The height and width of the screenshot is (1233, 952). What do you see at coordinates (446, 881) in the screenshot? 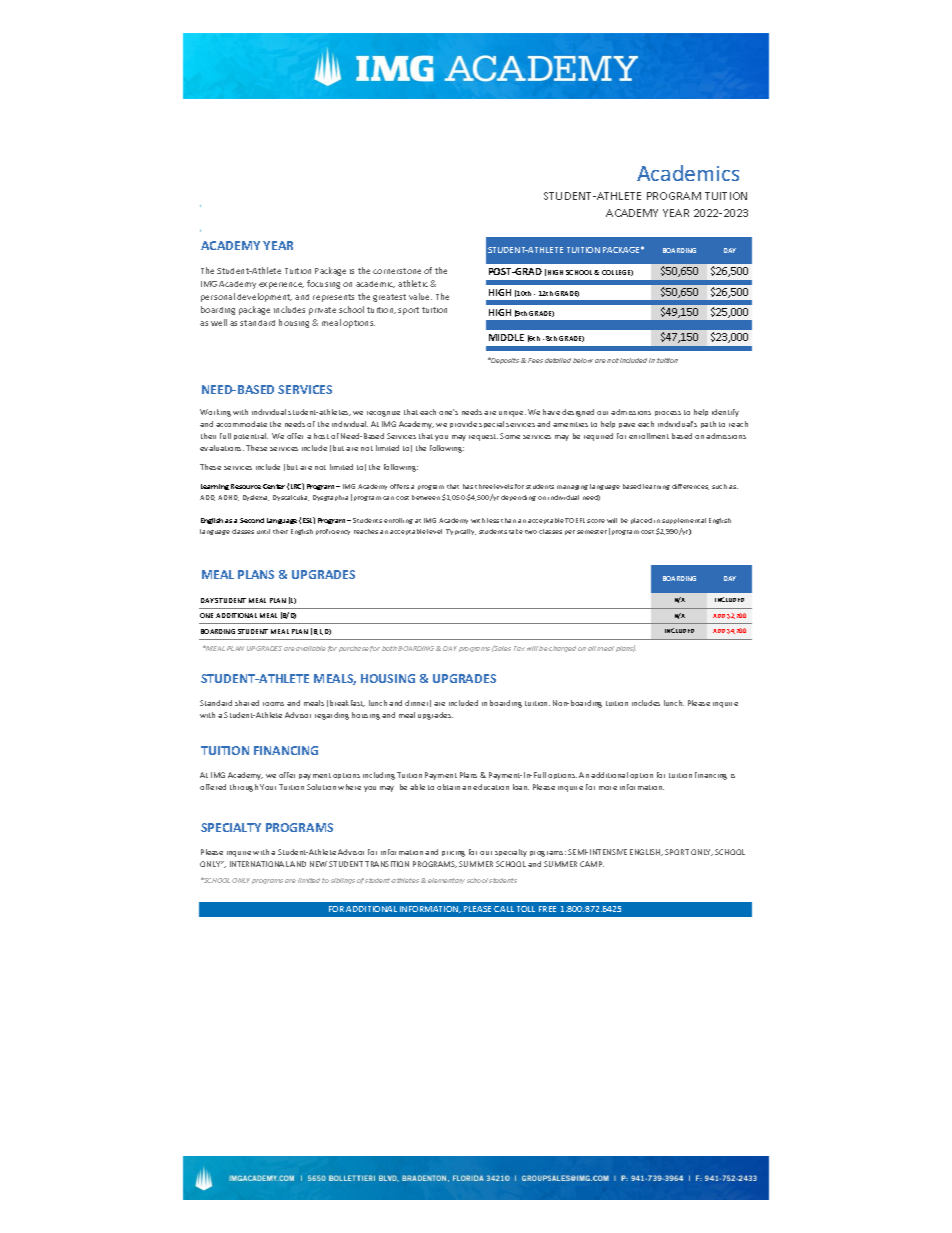
I see `elementary` at bounding box center [446, 881].
